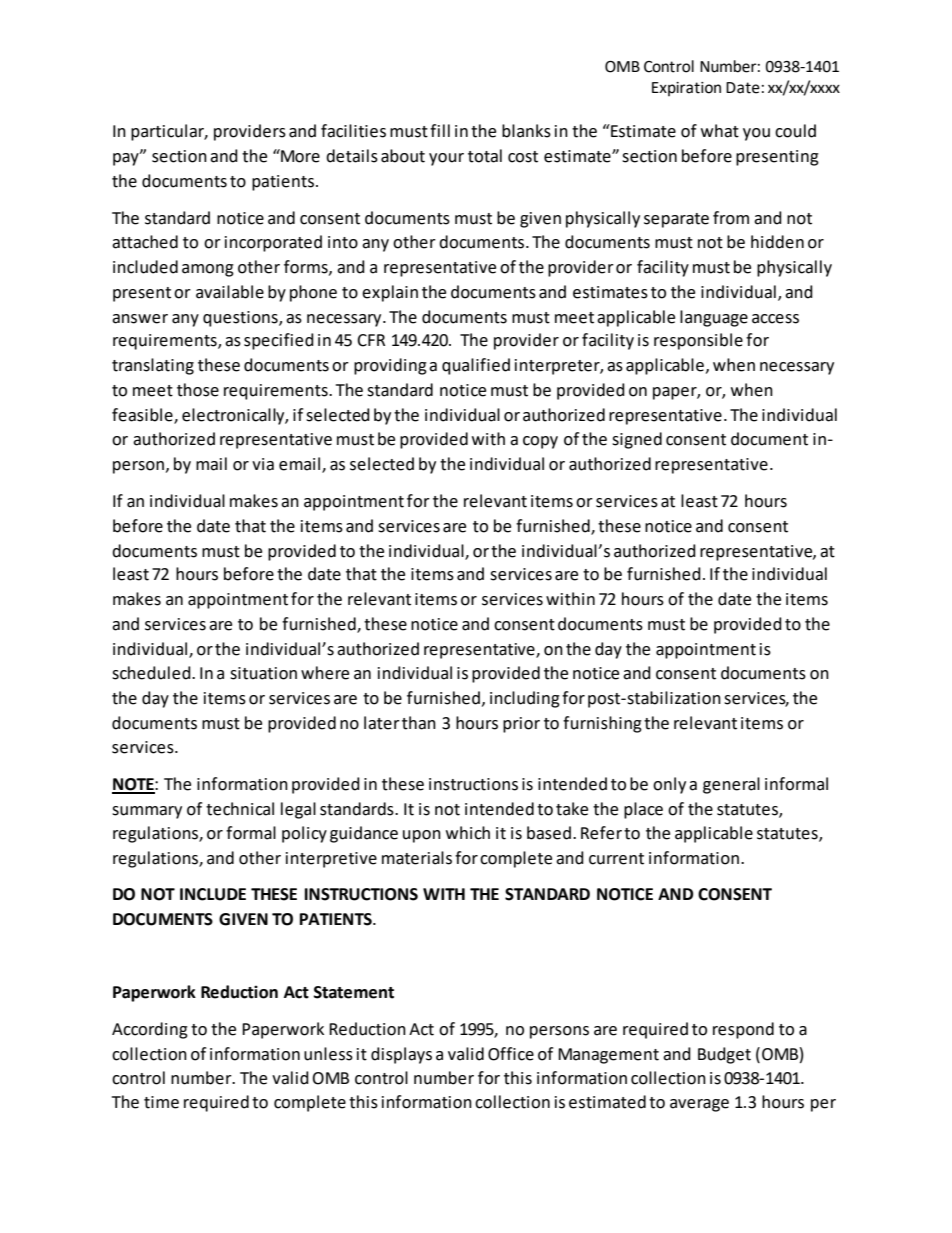 Image resolution: width=952 pixels, height=1233 pixels. What do you see at coordinates (161, 1102) in the screenshot?
I see `time` at bounding box center [161, 1102].
